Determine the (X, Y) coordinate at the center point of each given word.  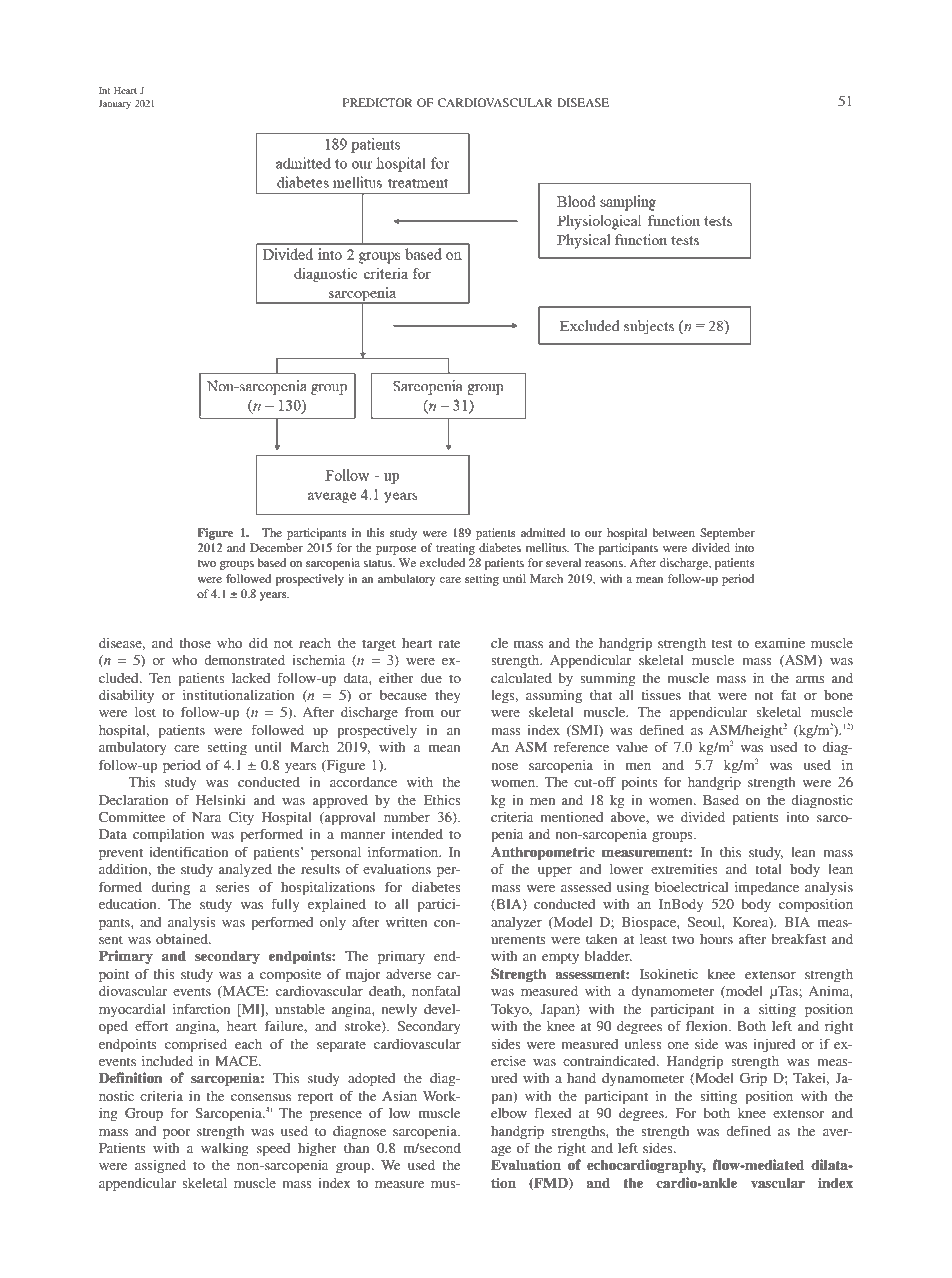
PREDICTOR (378, 102)
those (195, 643)
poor (177, 1134)
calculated (521, 678)
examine (780, 643)
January (114, 104)
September (727, 534)
